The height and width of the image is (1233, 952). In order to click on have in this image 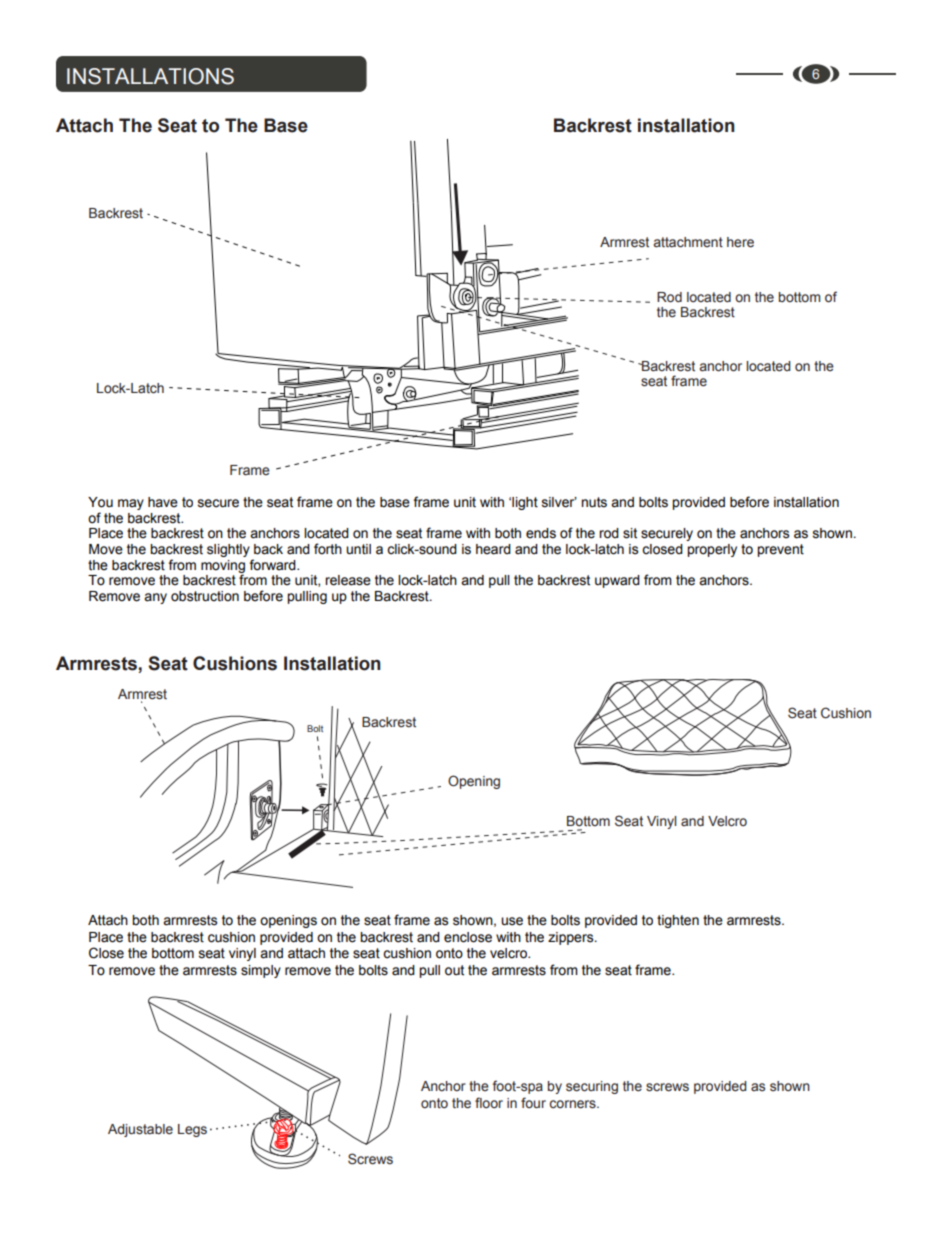, I will do `click(163, 502)`.
